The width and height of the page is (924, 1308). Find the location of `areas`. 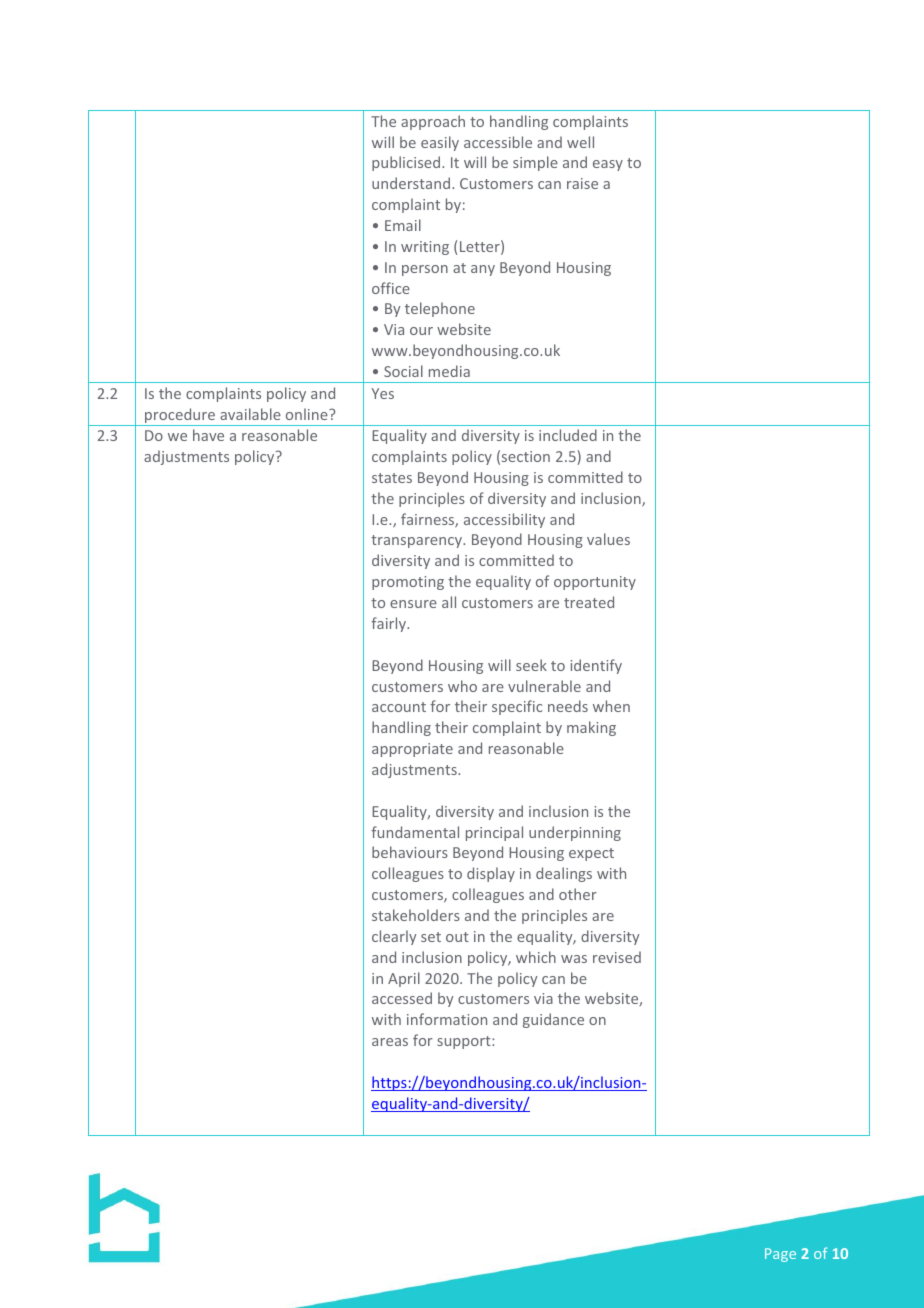

areas is located at coordinates (390, 1042).
